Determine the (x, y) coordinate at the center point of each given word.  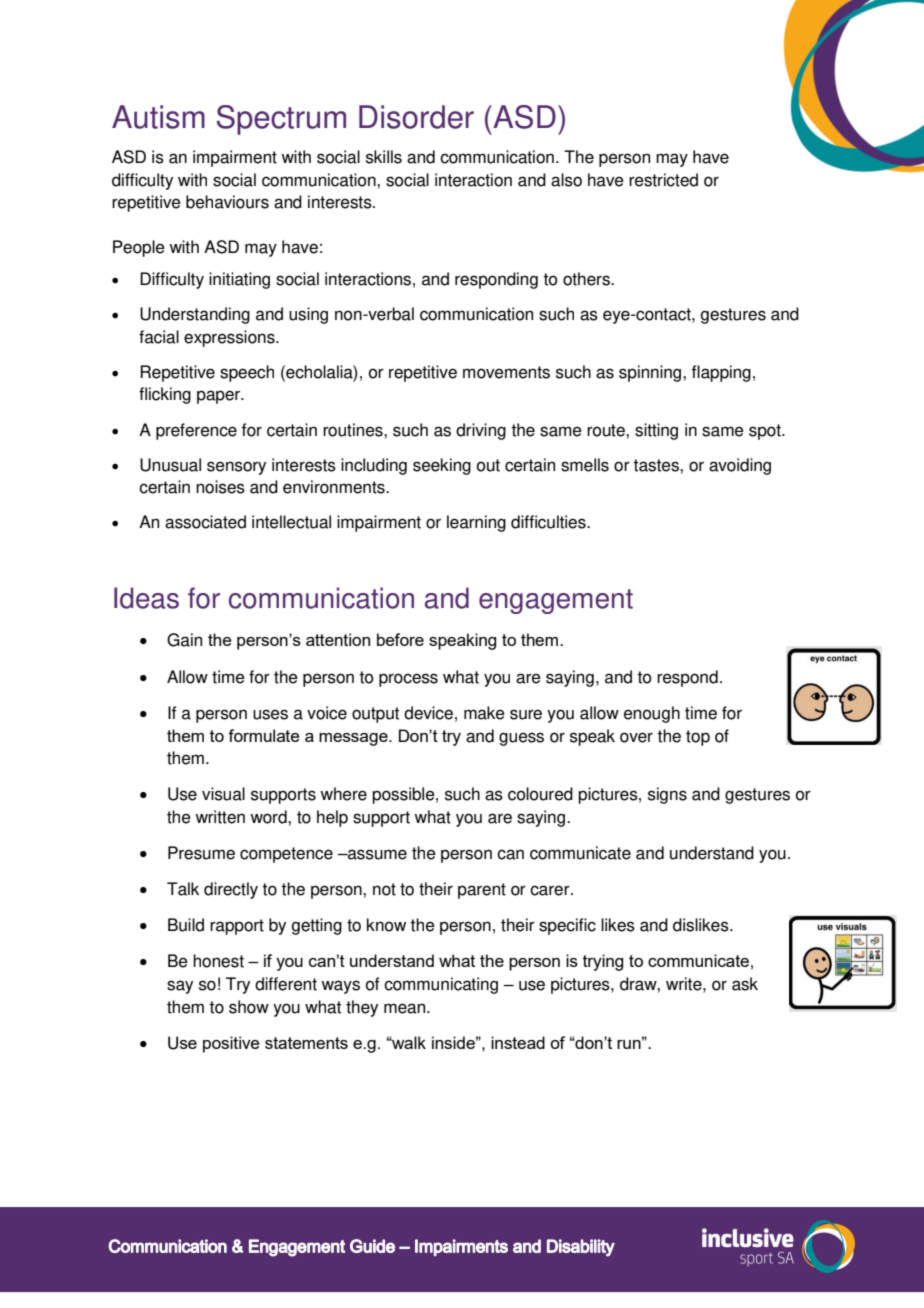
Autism (158, 117)
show (249, 1007)
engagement (556, 601)
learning (476, 523)
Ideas (146, 598)
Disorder (416, 117)
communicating (441, 985)
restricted (663, 180)
